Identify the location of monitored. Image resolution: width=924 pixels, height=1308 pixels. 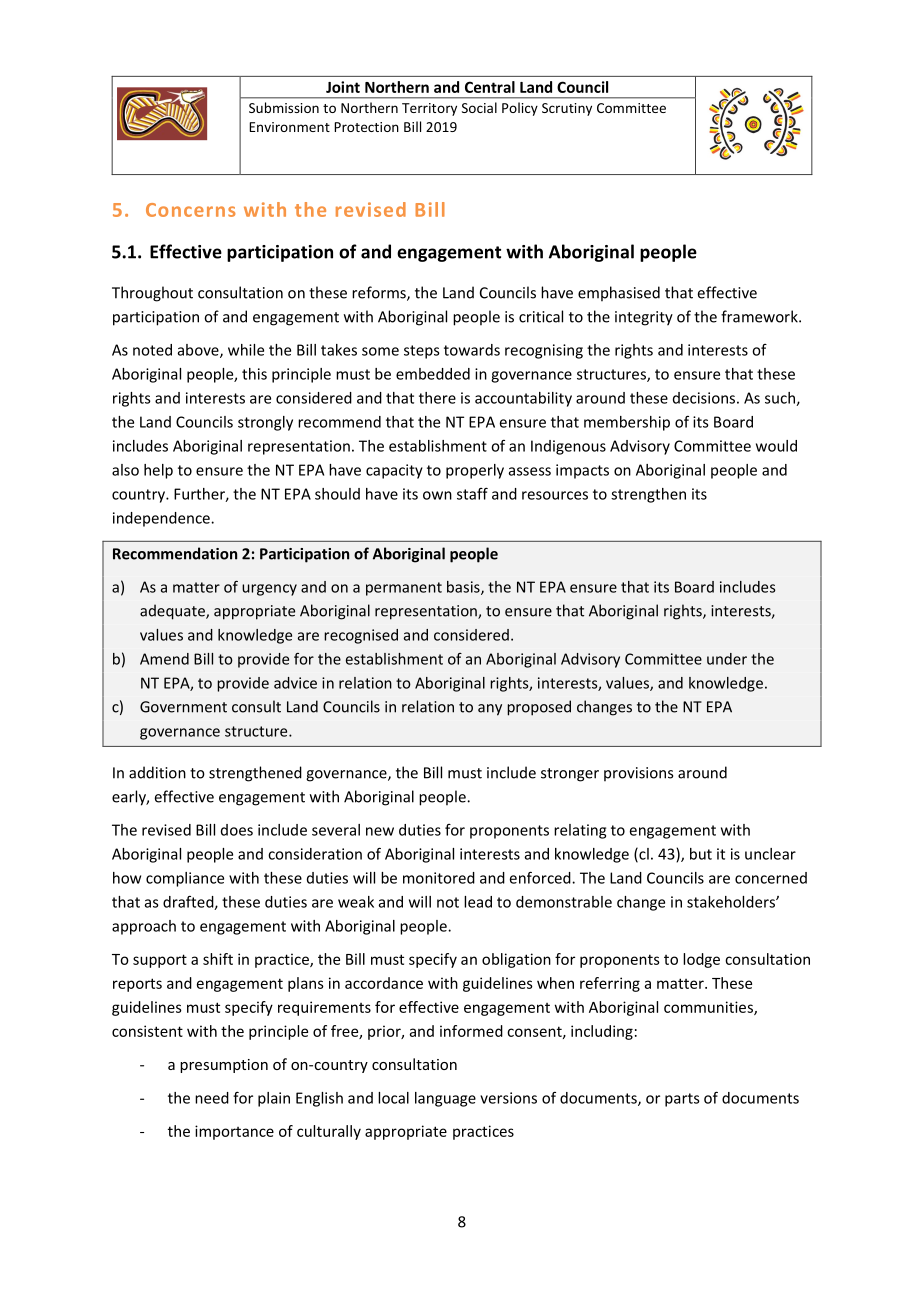
(439, 878).
